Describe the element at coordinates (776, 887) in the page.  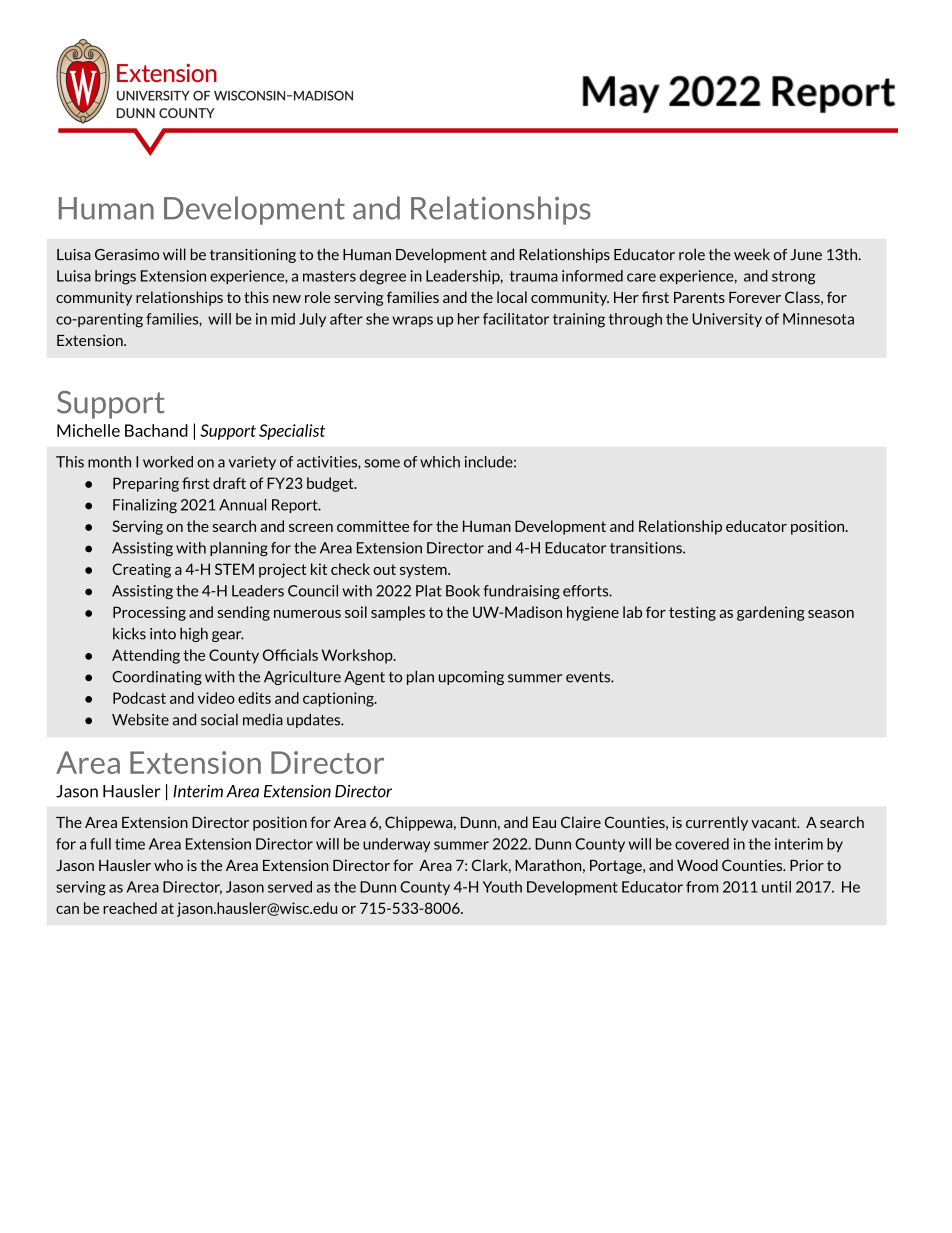
I see `until` at that location.
